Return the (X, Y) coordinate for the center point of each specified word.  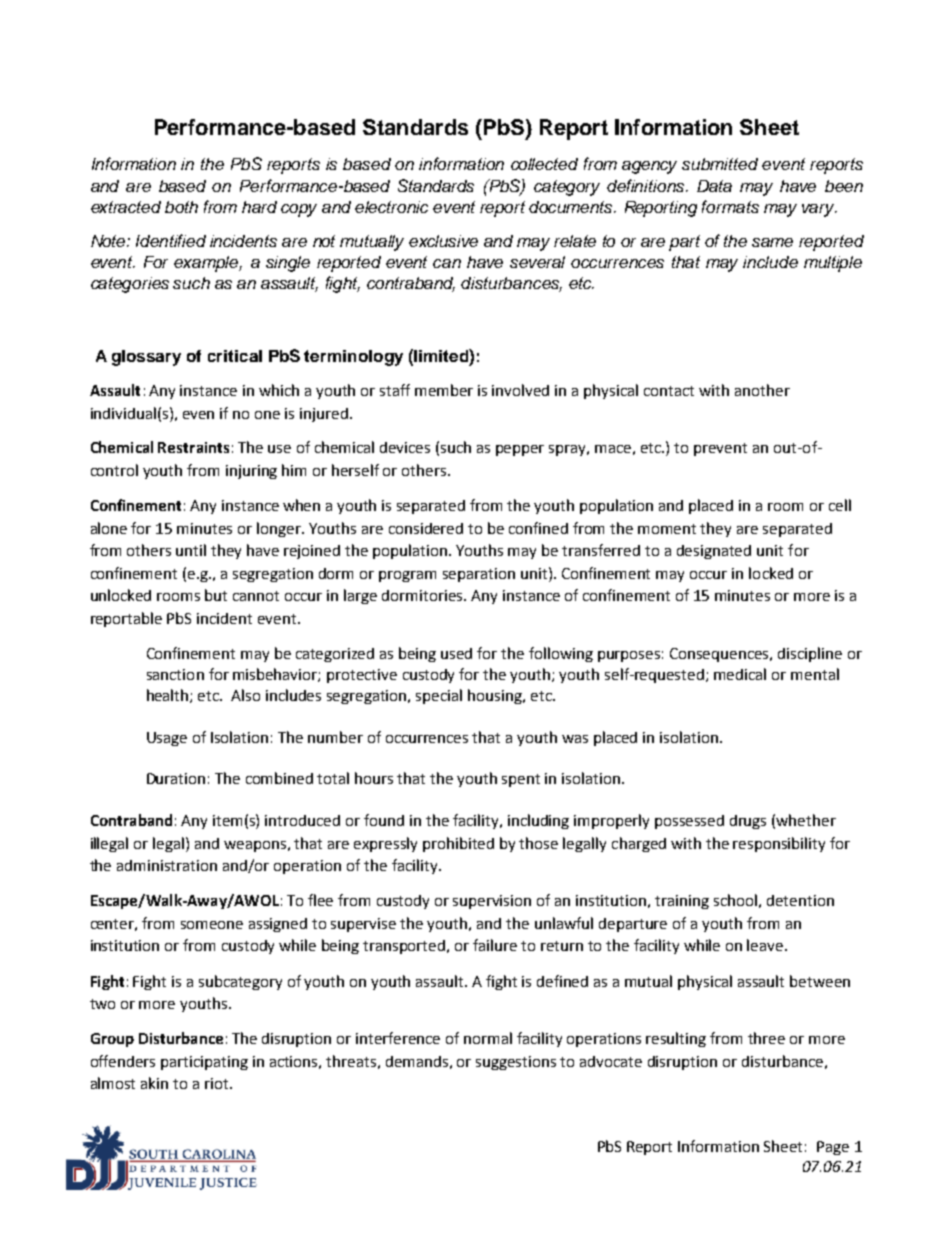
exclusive (443, 241)
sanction (175, 674)
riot (218, 1083)
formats (730, 206)
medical (740, 674)
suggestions (516, 1063)
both (181, 207)
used (456, 653)
